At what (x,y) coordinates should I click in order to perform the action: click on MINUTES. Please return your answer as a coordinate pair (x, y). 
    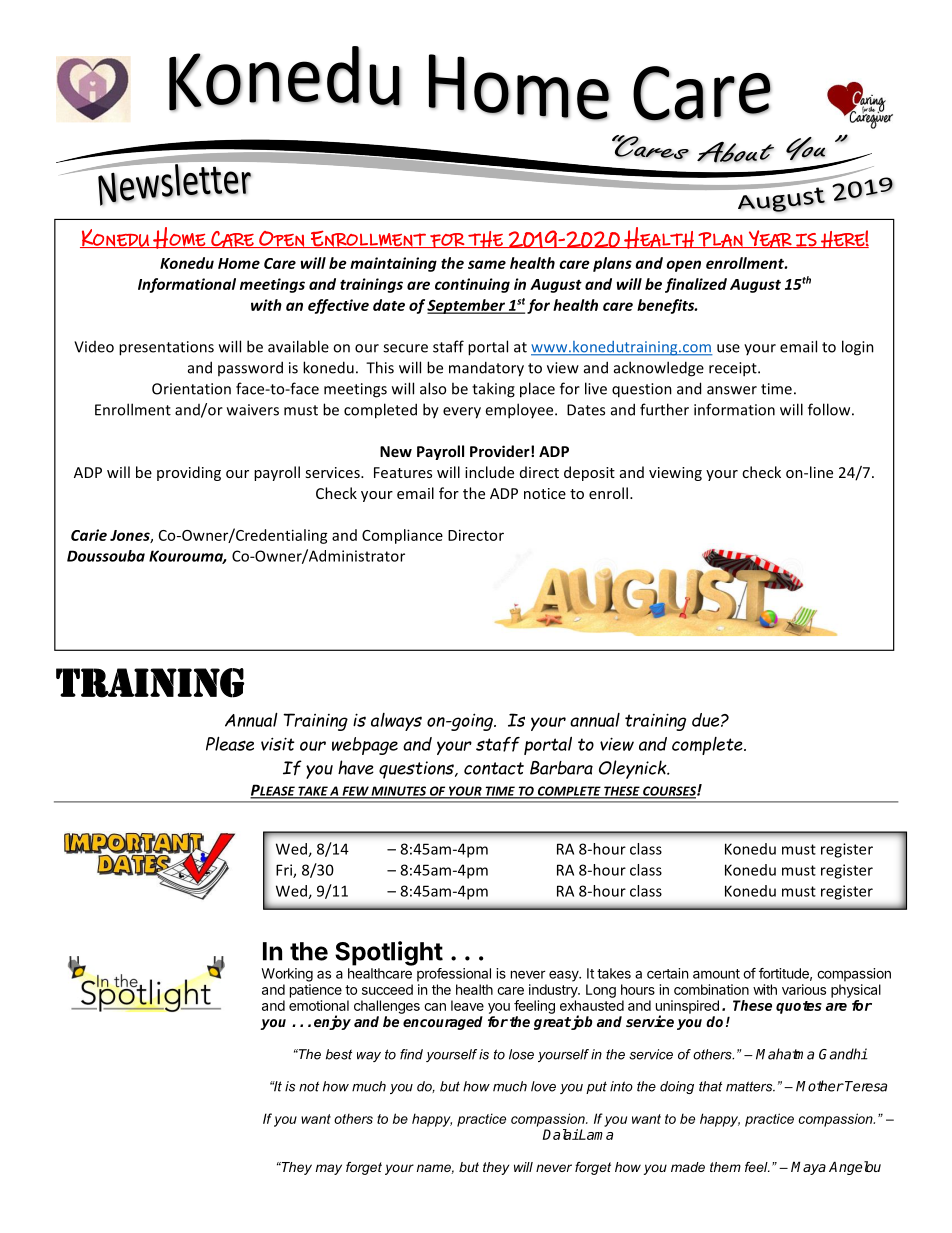
    Looking at the image, I should click on (399, 792).
